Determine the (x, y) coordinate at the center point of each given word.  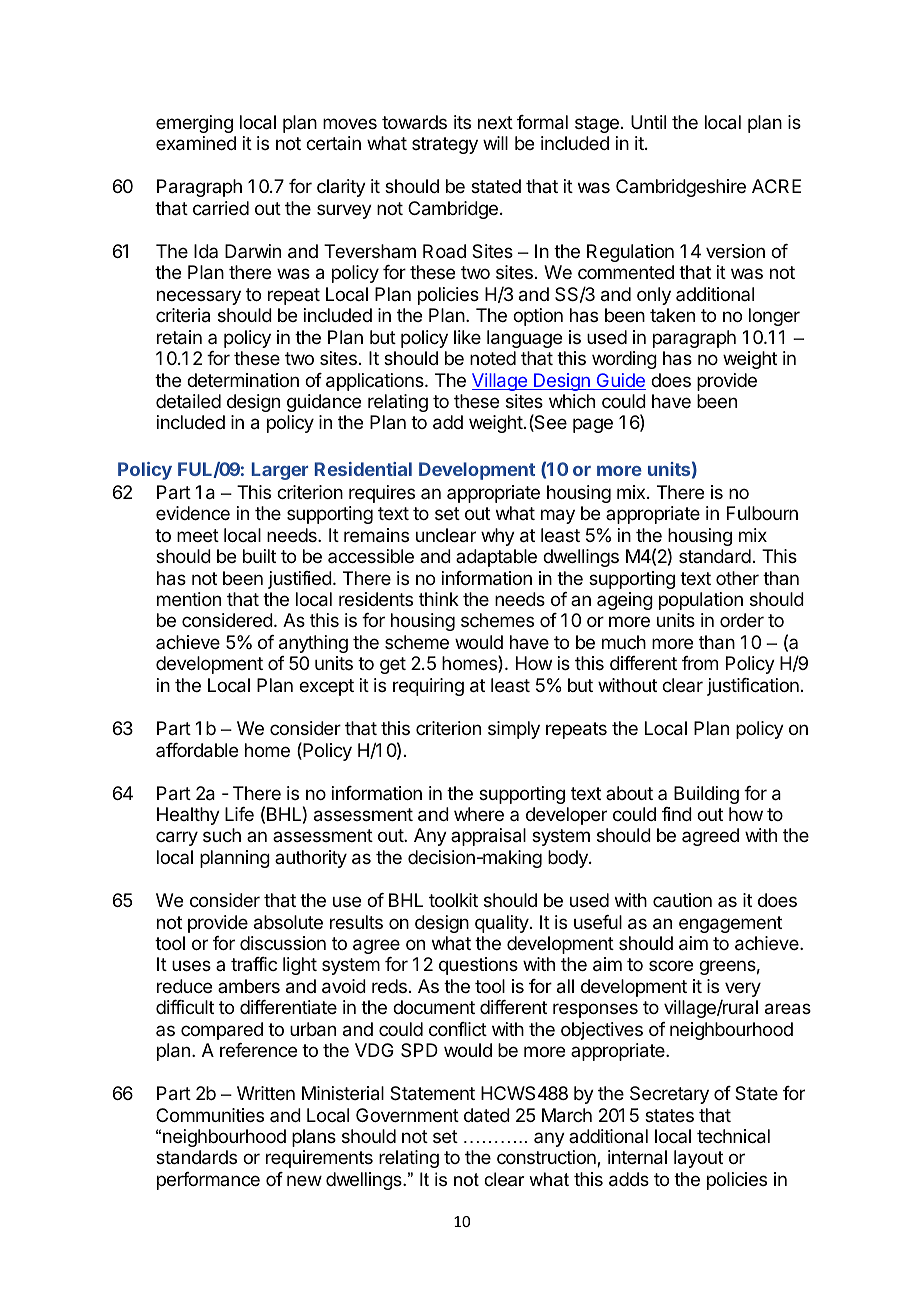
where (479, 814)
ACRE (776, 186)
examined (196, 143)
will (495, 143)
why (498, 537)
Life (239, 814)
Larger (280, 471)
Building (706, 795)
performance (208, 1181)
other (737, 578)
